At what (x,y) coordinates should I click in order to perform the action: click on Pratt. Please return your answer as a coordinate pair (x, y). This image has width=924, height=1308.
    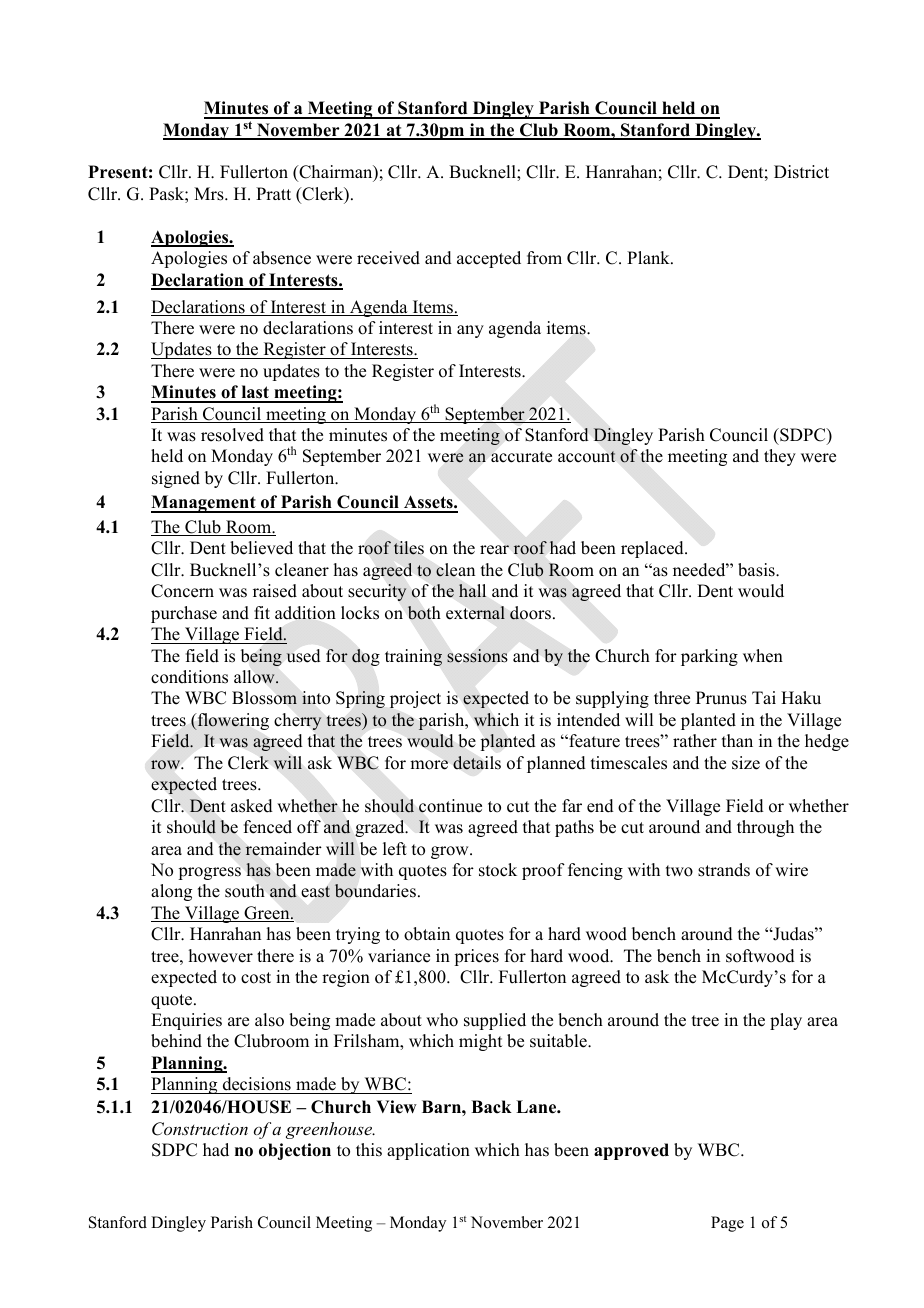
    Looking at the image, I should click on (273, 193).
